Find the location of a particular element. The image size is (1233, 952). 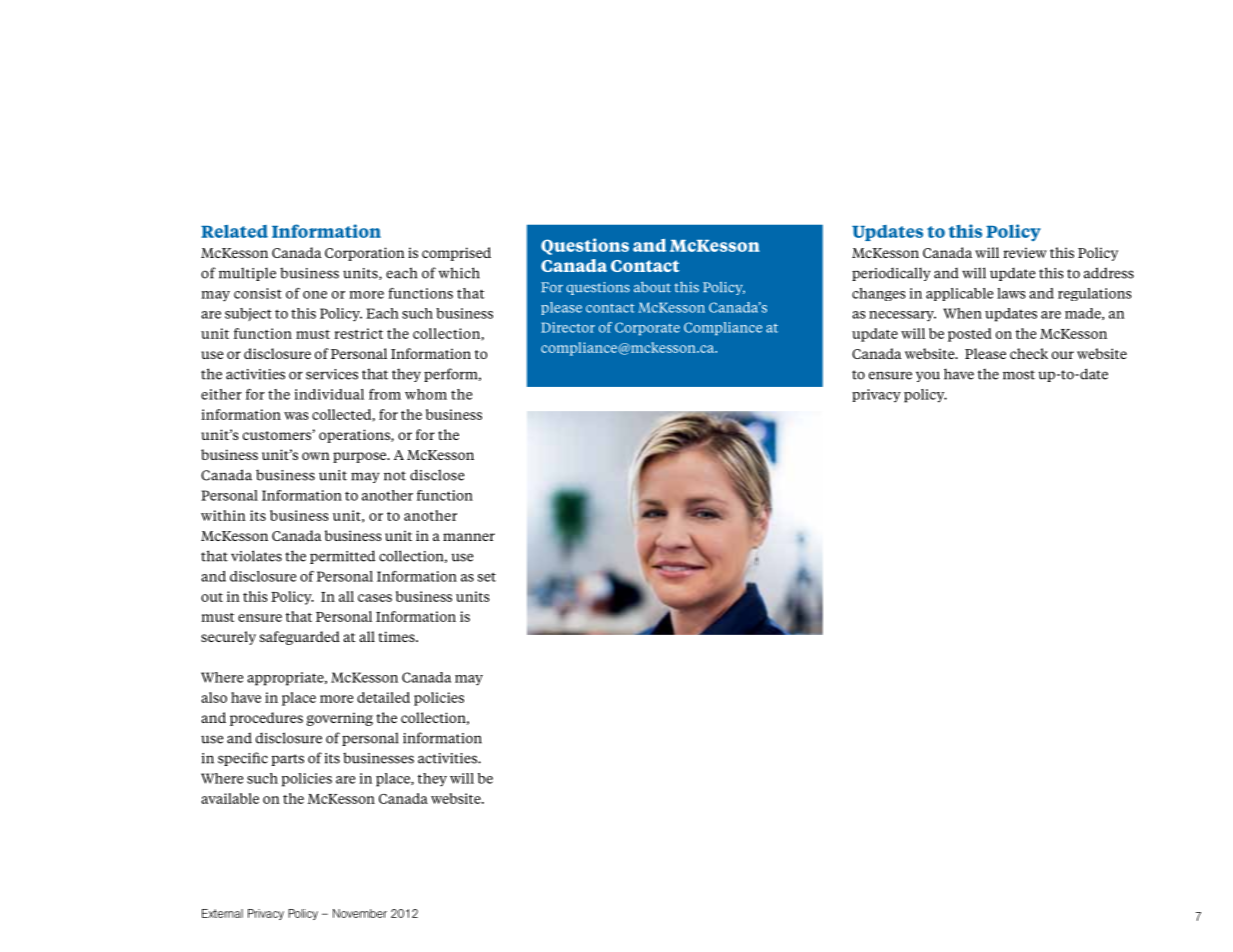

November is located at coordinates (360, 913).
